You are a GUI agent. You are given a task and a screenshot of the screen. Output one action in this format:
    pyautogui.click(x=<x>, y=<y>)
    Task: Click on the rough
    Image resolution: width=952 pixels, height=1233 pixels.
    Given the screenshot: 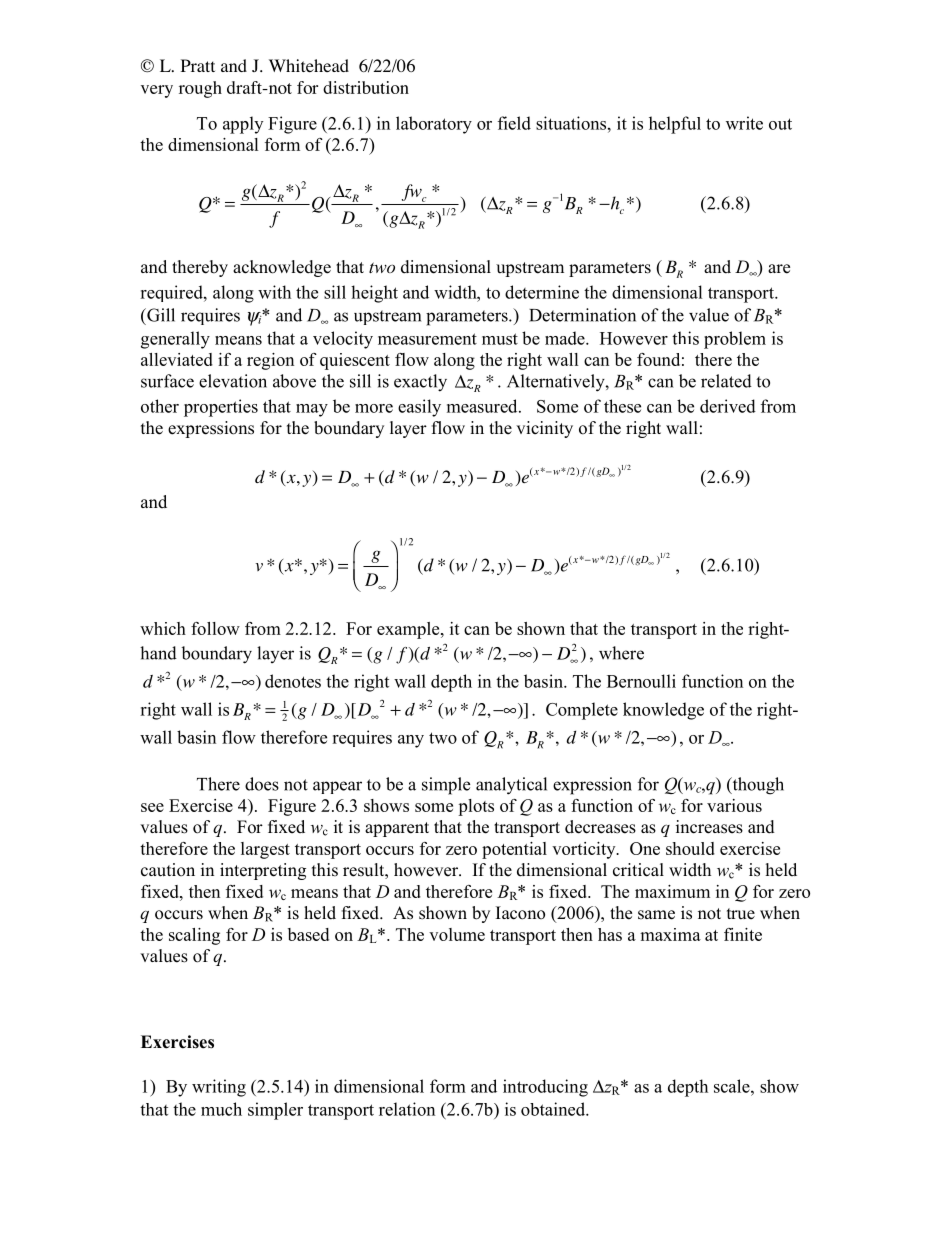 What is the action you would take?
    pyautogui.click(x=200, y=89)
